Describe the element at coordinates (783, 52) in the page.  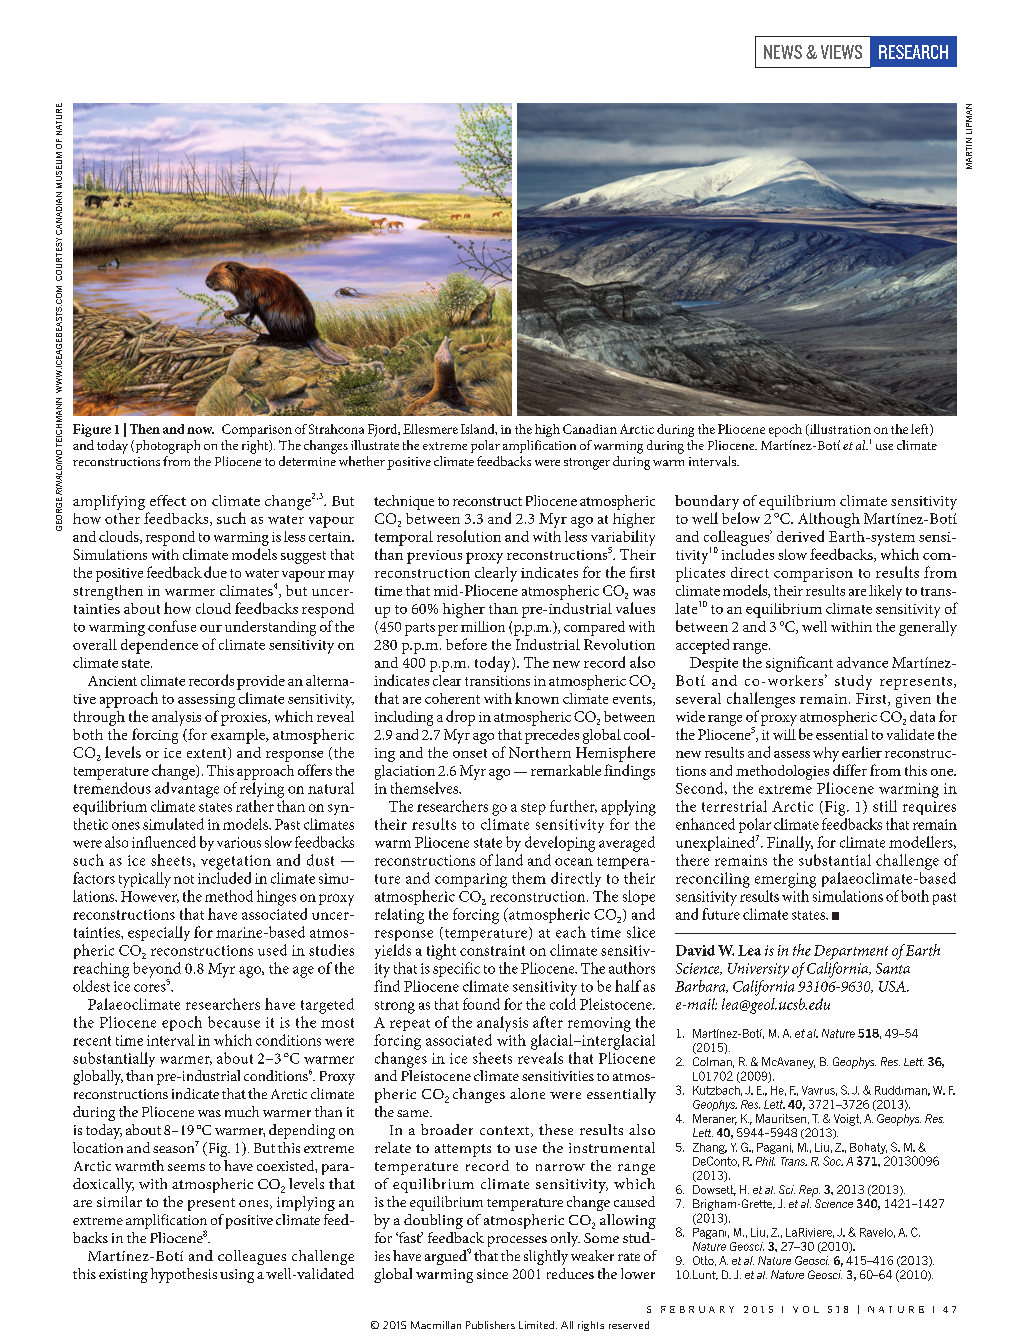
I see `NEWS` at that location.
